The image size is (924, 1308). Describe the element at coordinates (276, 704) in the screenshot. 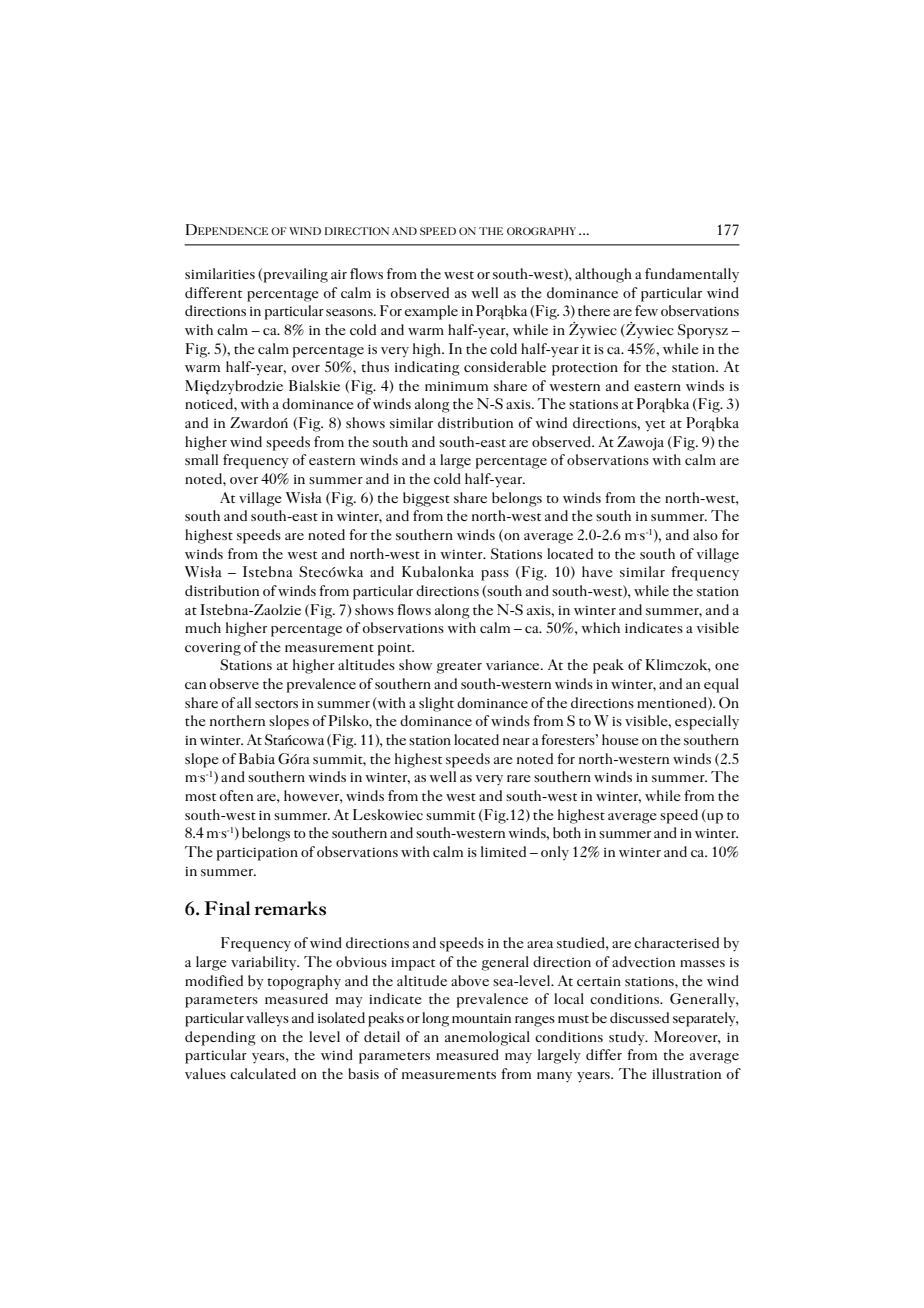

I see `sectors` at that location.
